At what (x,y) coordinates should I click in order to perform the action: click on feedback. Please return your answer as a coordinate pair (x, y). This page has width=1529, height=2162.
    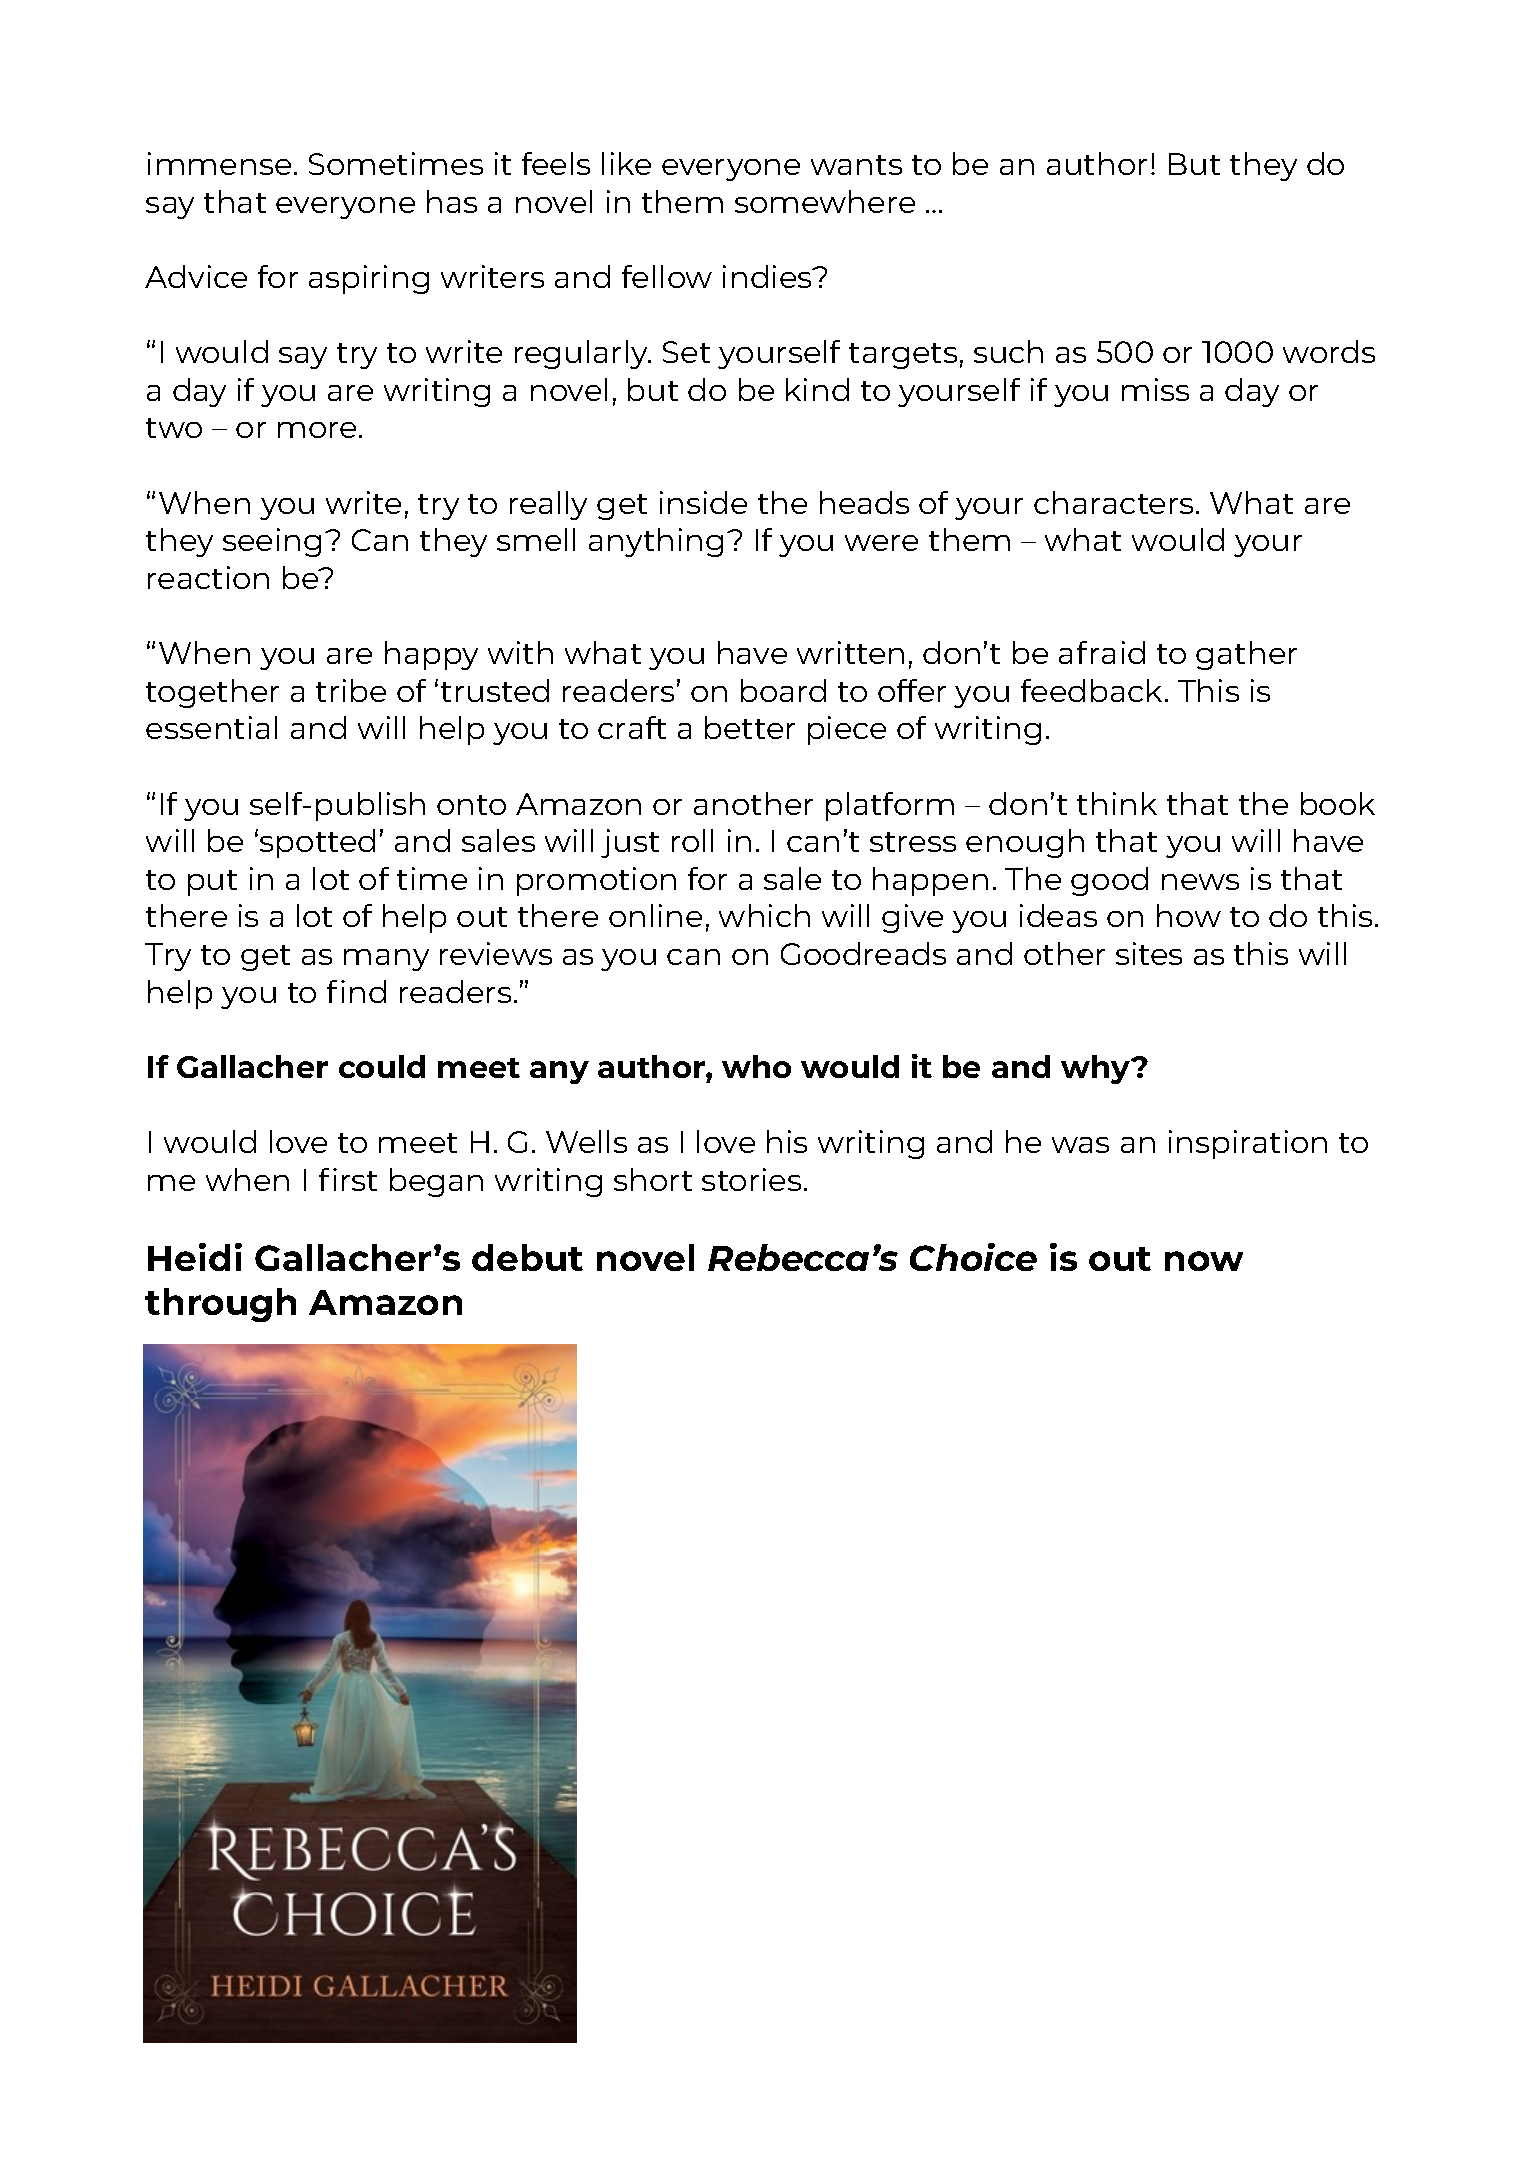
    Looking at the image, I should click on (1091, 690).
